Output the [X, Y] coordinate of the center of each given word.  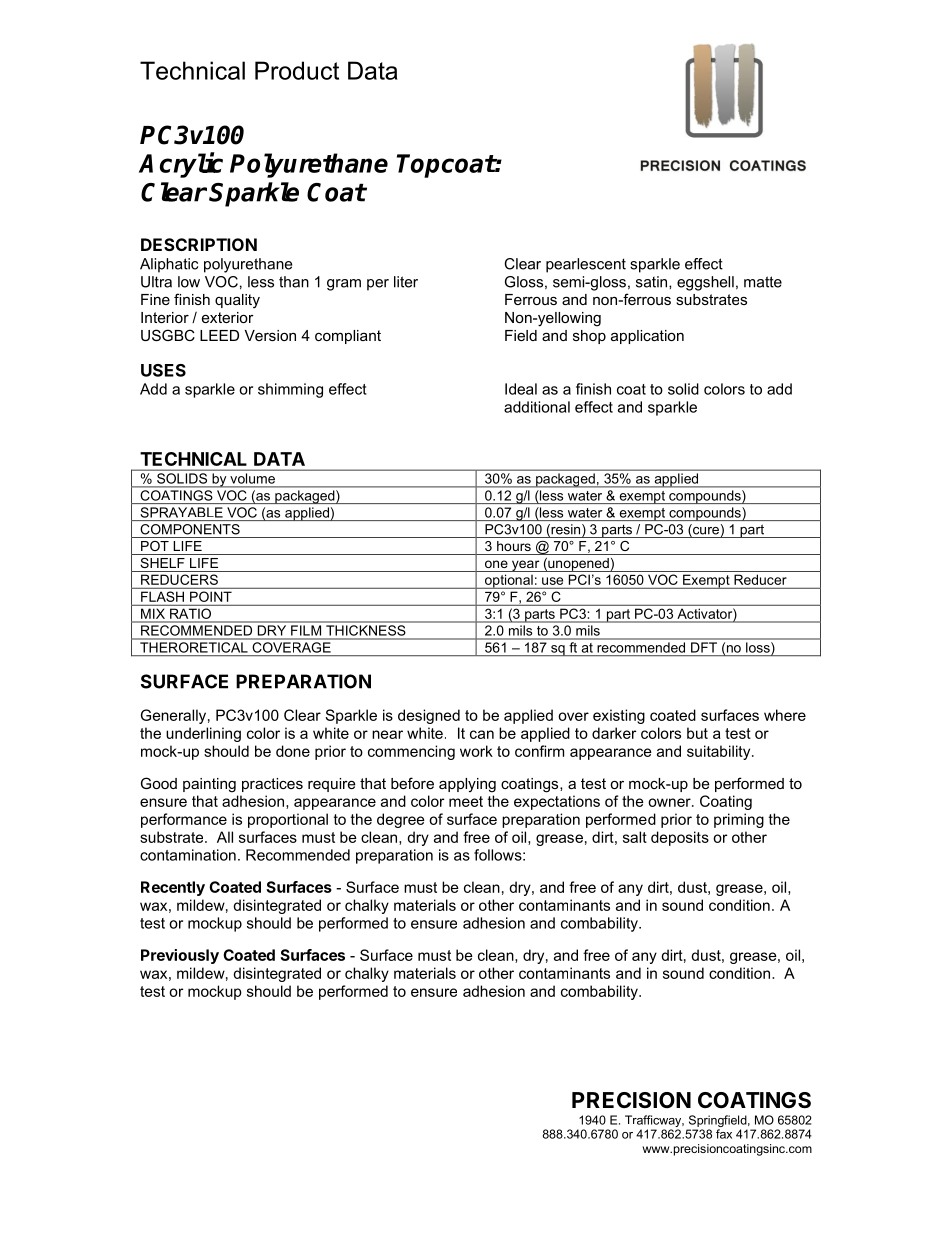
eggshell [705, 283]
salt [635, 837]
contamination [188, 855]
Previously [180, 956]
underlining [203, 734]
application [647, 337]
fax [724, 1134]
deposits [680, 838]
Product [297, 70]
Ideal [521, 389]
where [785, 715]
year [525, 566]
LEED [219, 335]
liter [406, 282]
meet [466, 801]
